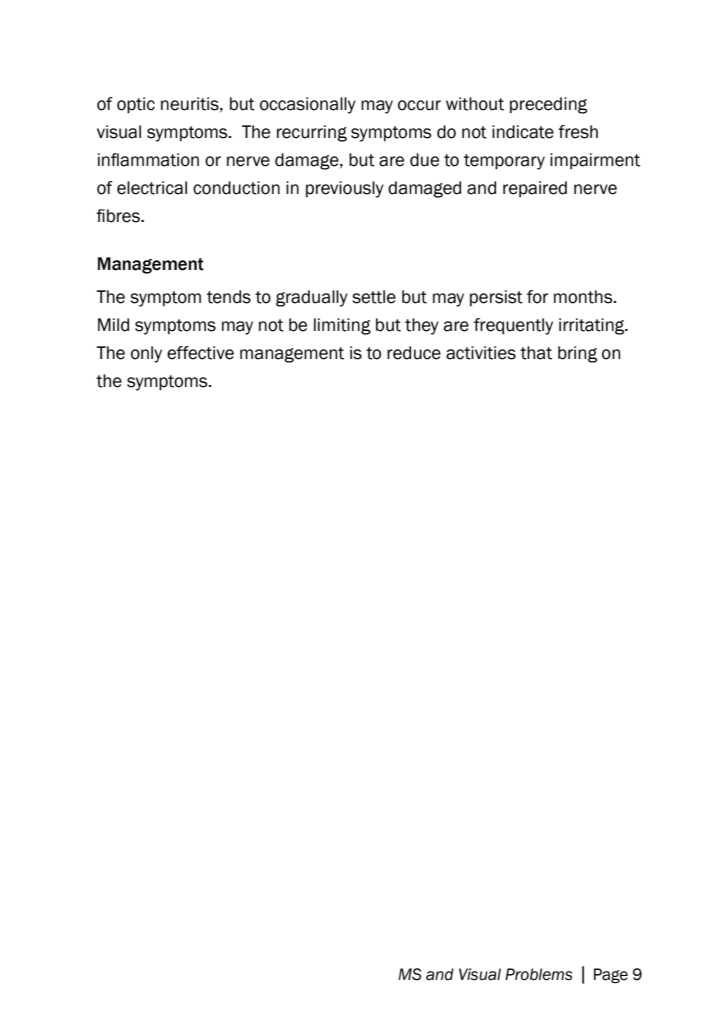 This page has width=715, height=1014. I want to click on bring, so click(577, 354).
